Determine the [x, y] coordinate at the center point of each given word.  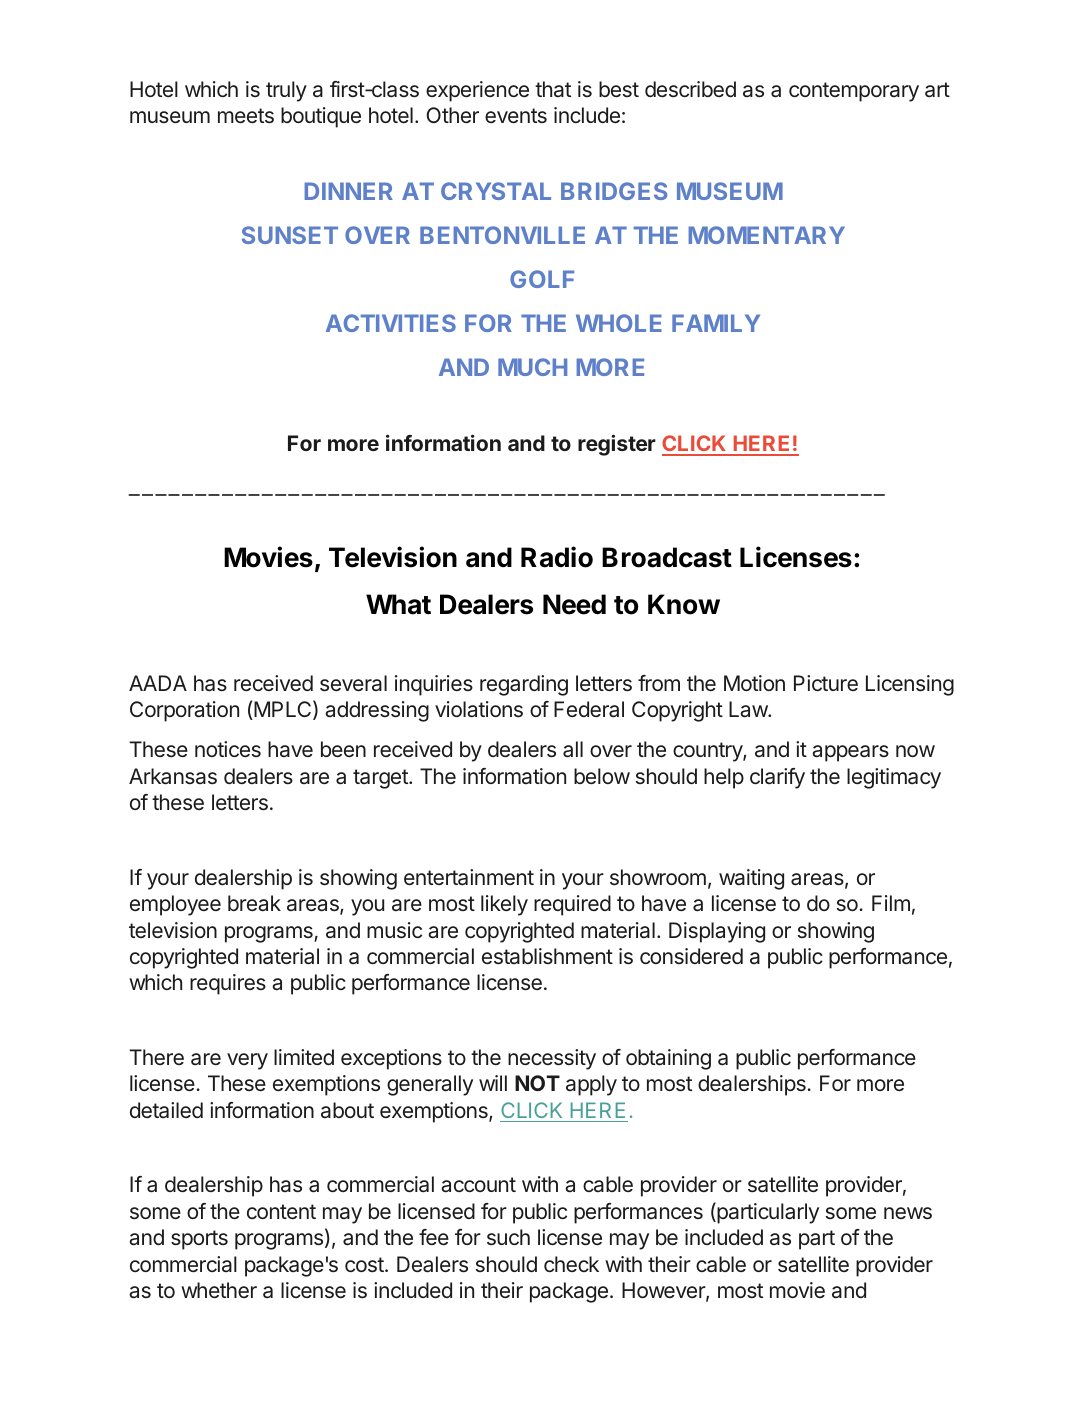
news [908, 1213]
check [571, 1264]
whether [219, 1290]
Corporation [184, 711]
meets [246, 115]
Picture [826, 683]
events [516, 115]
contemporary [854, 92]
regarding [524, 685]
